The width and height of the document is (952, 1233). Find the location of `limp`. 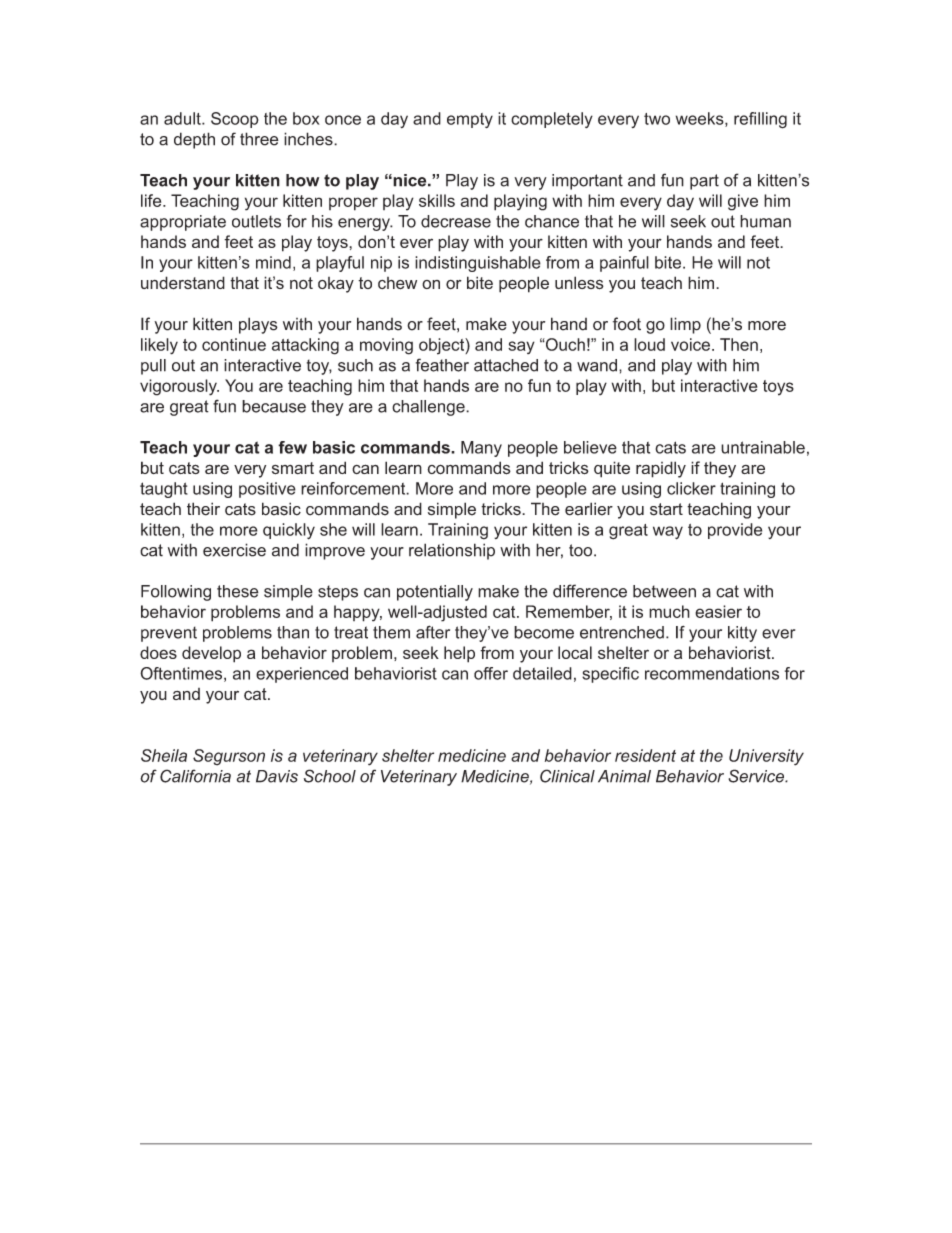

limp is located at coordinates (685, 325).
